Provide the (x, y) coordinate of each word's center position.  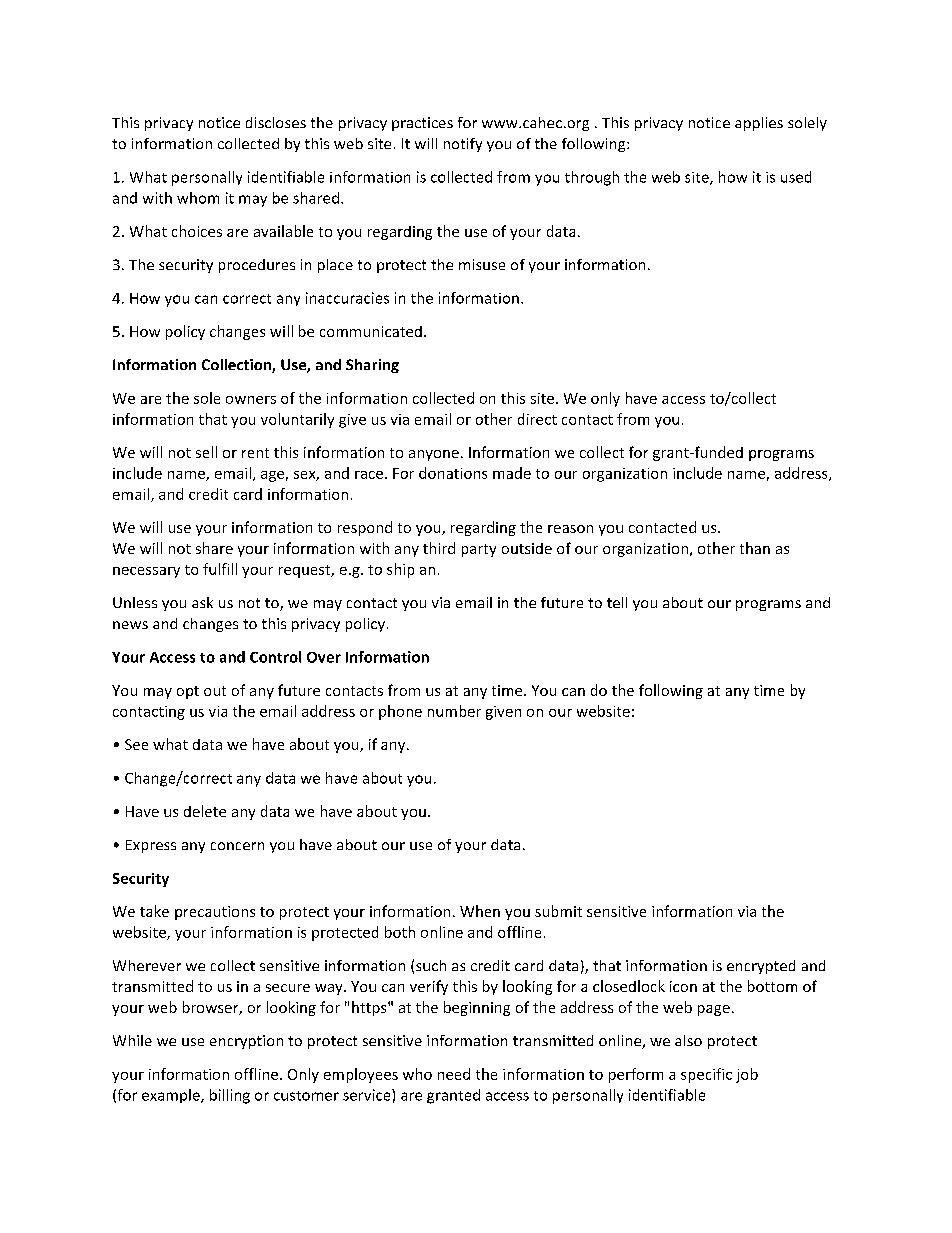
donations (453, 473)
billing (230, 1096)
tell (617, 602)
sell (206, 452)
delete (205, 811)
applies (759, 124)
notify (463, 145)
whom (198, 198)
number (454, 711)
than (755, 548)
